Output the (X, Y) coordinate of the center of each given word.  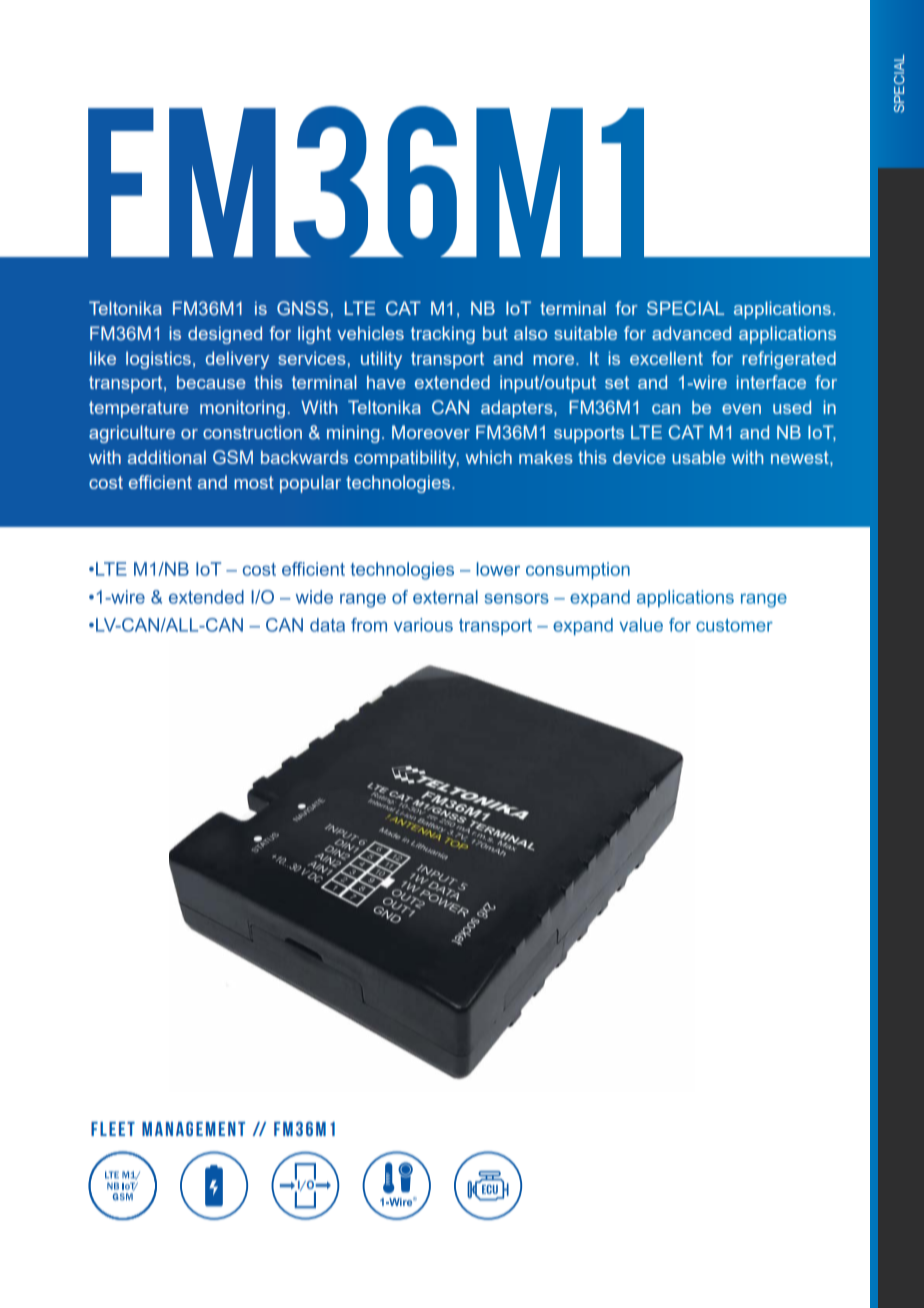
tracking (443, 335)
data (327, 625)
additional (167, 457)
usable (699, 457)
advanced (691, 333)
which (488, 457)
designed (225, 335)
